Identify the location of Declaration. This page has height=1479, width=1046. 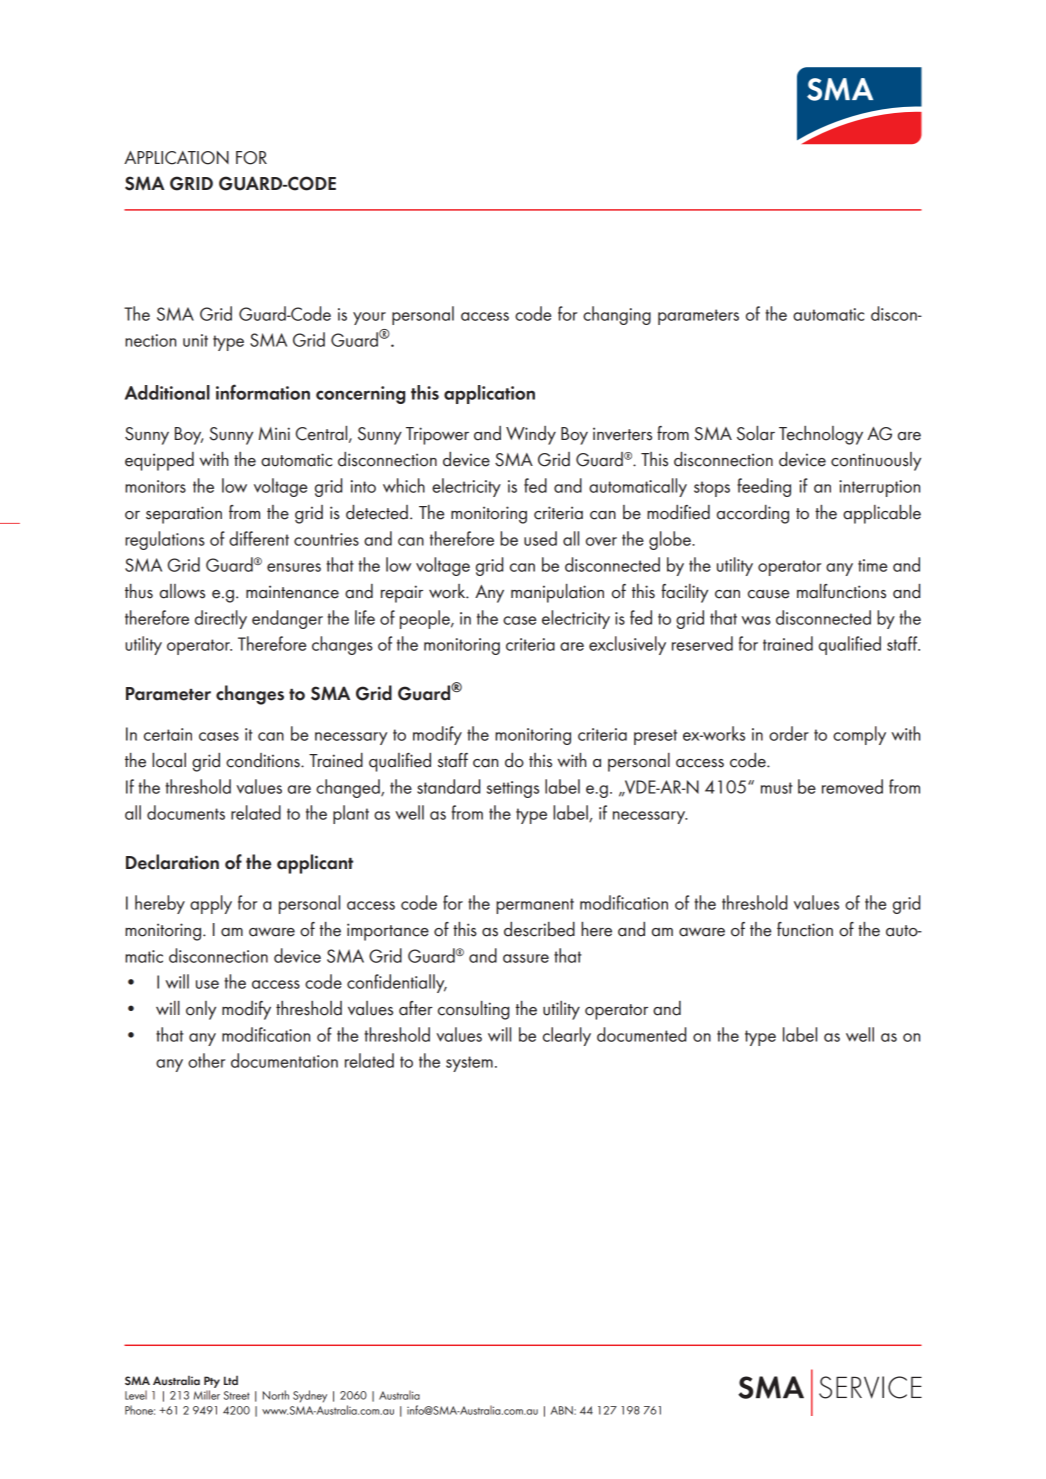
(172, 862).
